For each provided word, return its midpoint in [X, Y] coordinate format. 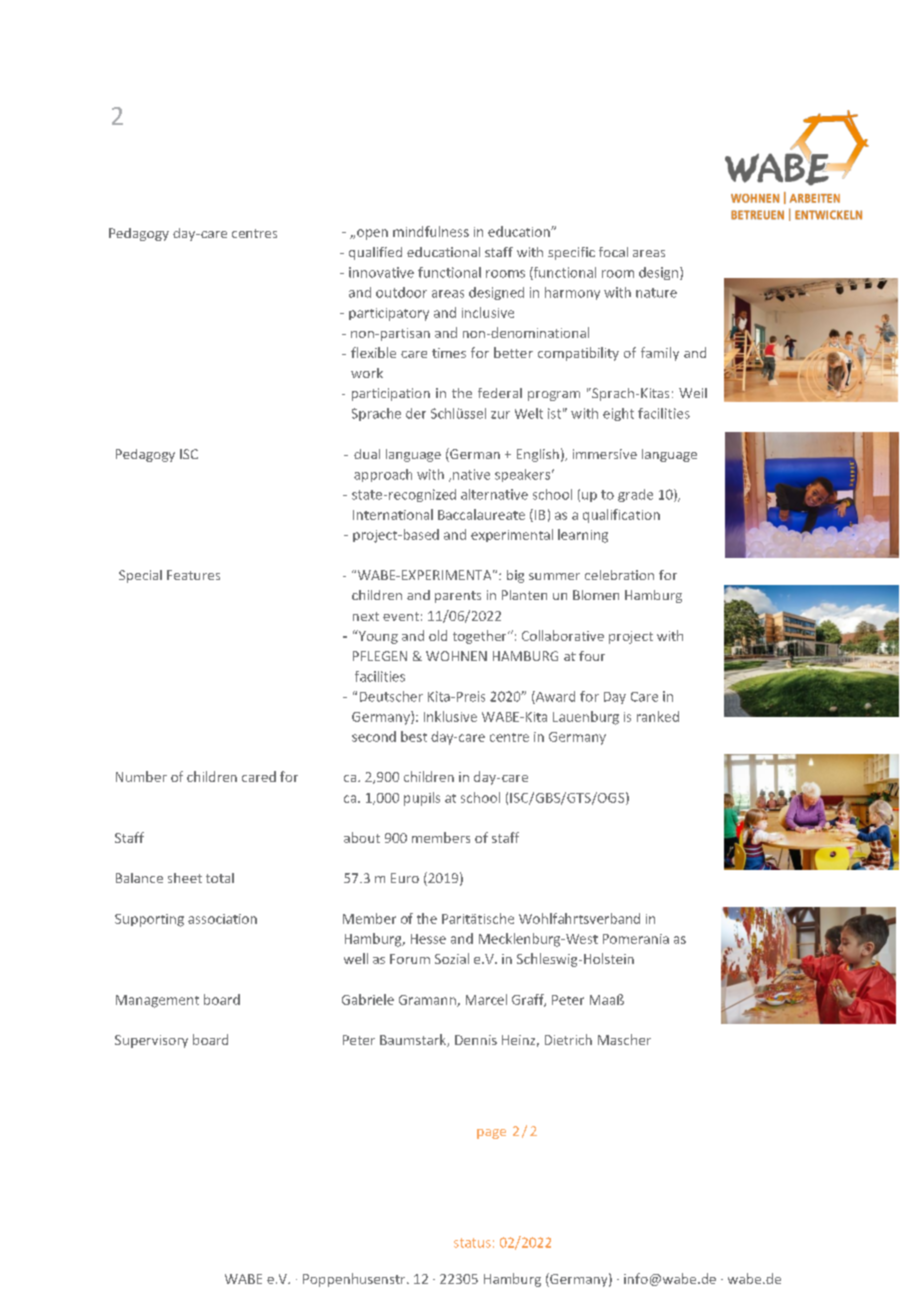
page [491, 1134]
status [472, 1243]
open [372, 234]
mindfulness [431, 231]
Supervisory [151, 1041]
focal [613, 252]
